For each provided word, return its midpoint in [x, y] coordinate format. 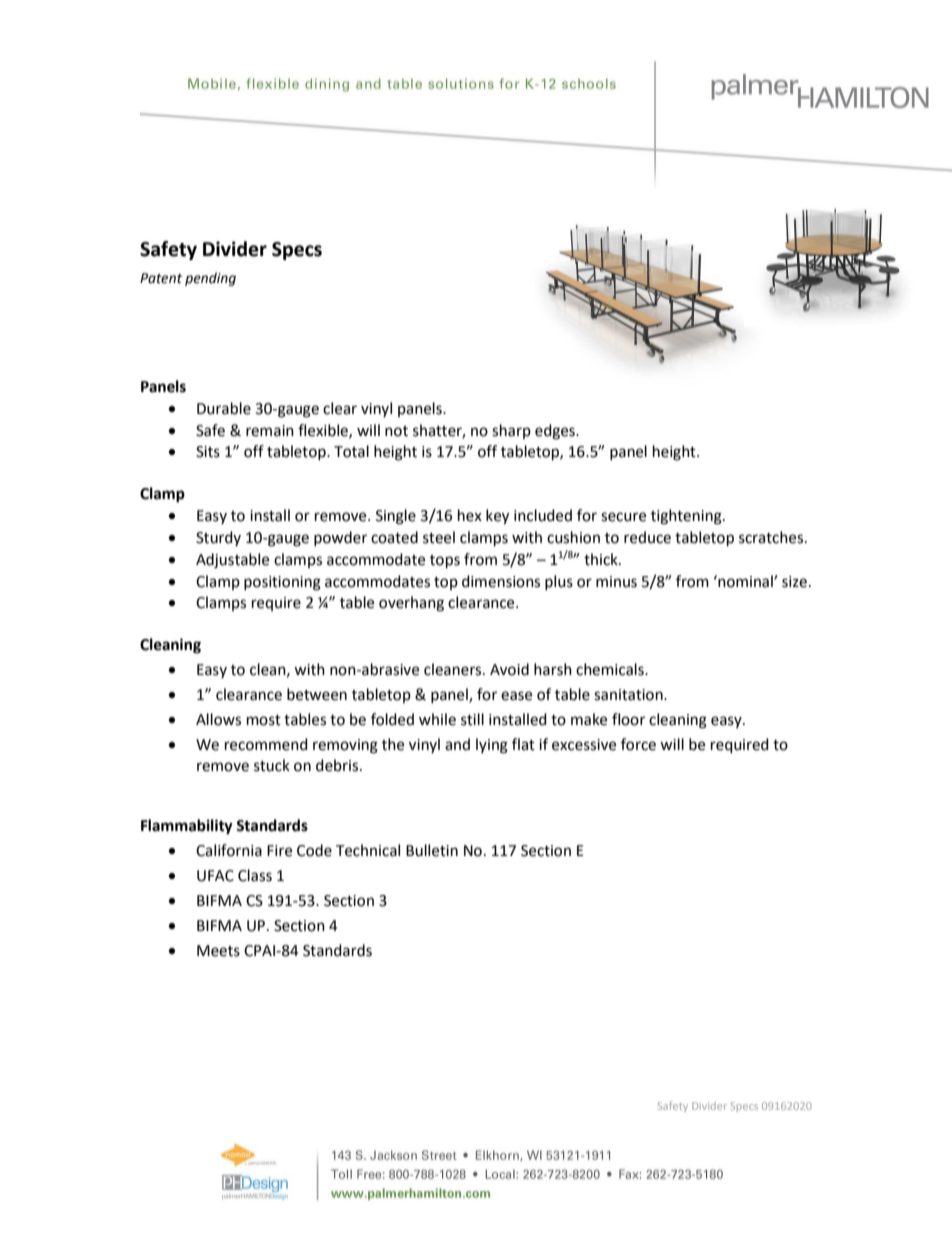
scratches [772, 537]
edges [556, 432]
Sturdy [218, 538]
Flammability [187, 827]
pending [210, 279]
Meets [218, 951]
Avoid [509, 669]
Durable [224, 408]
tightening [687, 517]
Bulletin [432, 850]
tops [445, 562]
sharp [511, 431]
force [638, 744]
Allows [218, 719]
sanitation [629, 695]
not [396, 431]
